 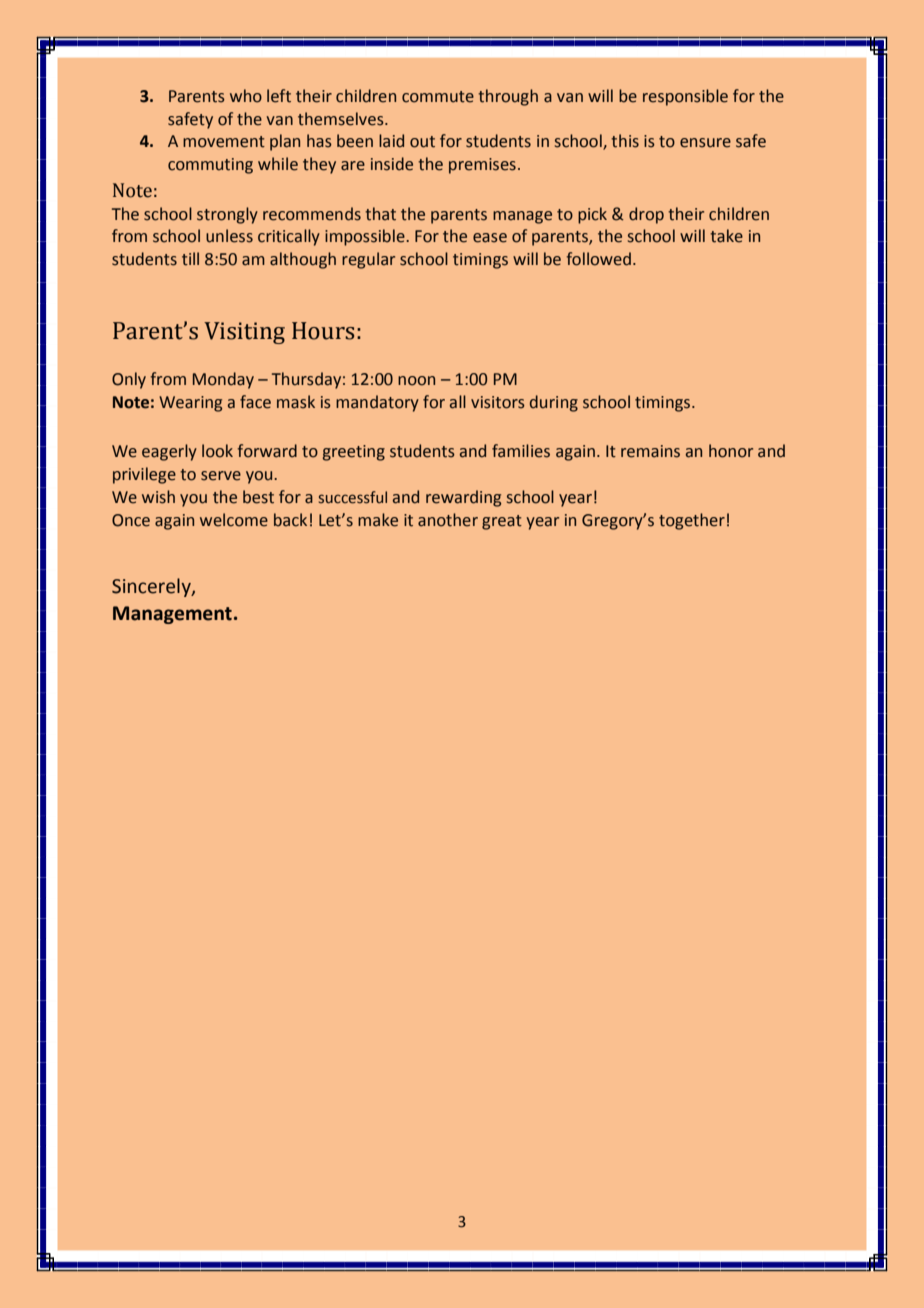 What do you see at coordinates (416, 381) in the screenshot?
I see `noon` at bounding box center [416, 381].
